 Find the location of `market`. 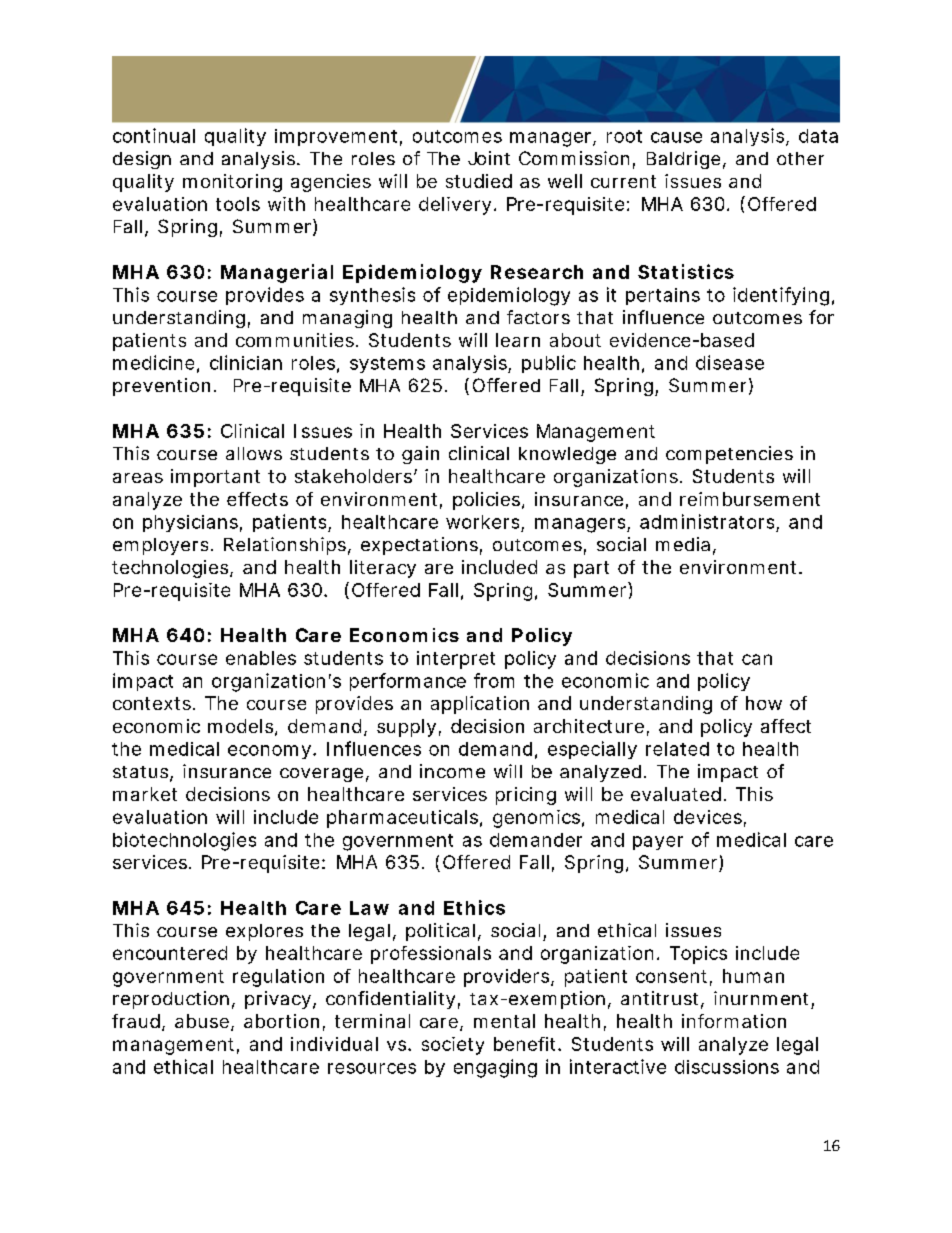

market is located at coordinates (145, 794).
